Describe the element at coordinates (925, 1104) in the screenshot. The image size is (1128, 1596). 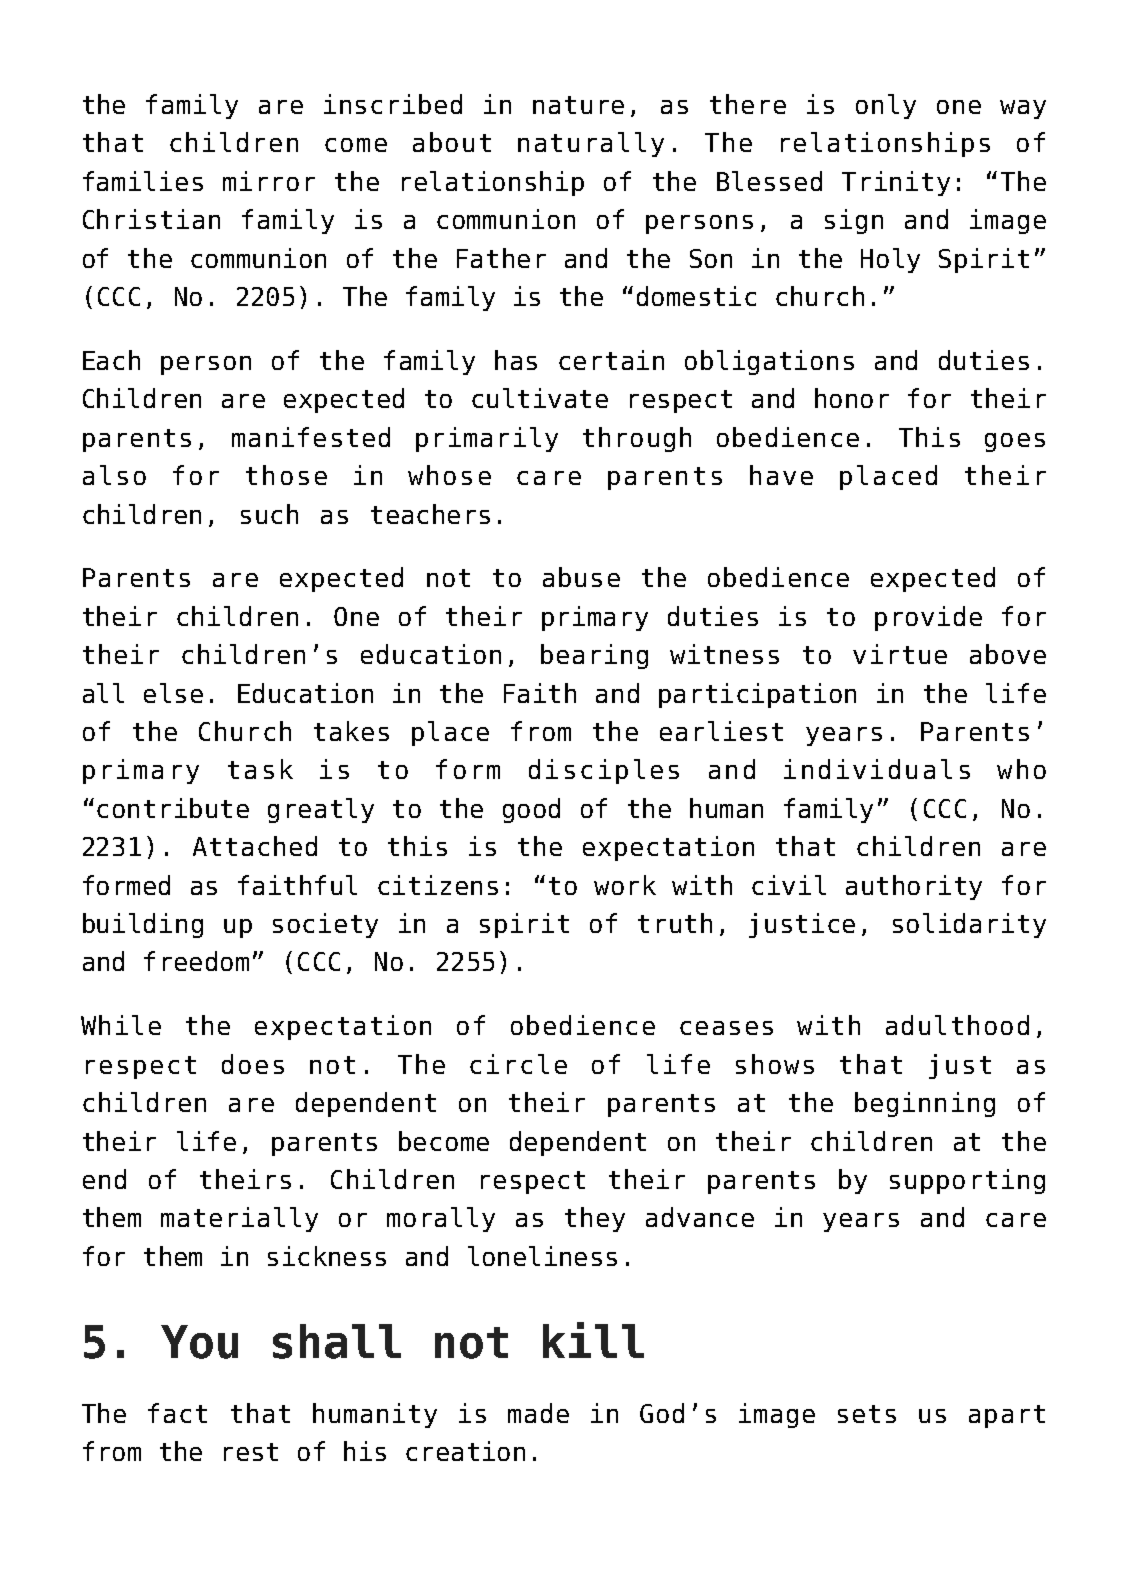
I see `beginning` at that location.
